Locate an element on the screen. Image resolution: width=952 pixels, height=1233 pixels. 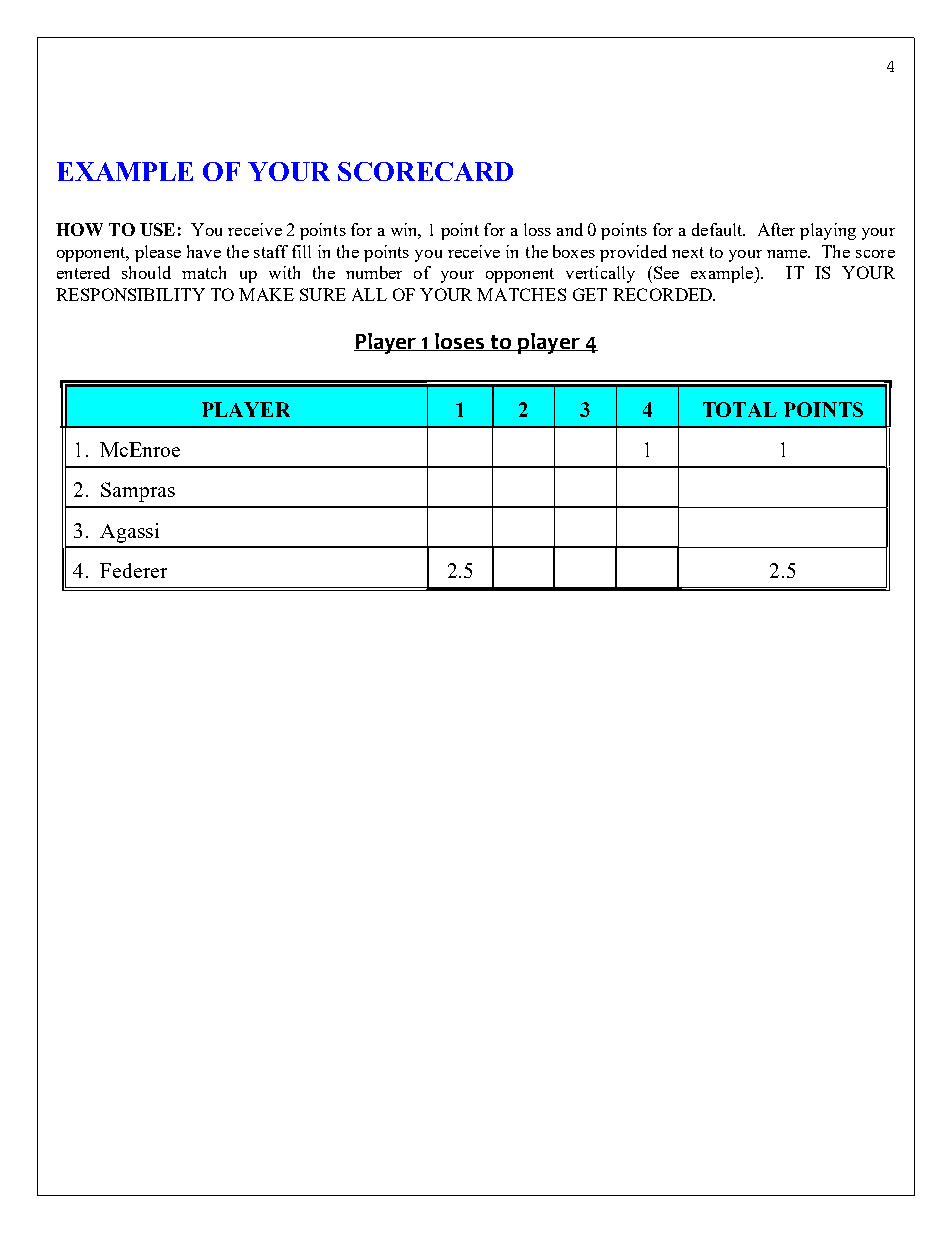
Federer is located at coordinates (133, 570).
